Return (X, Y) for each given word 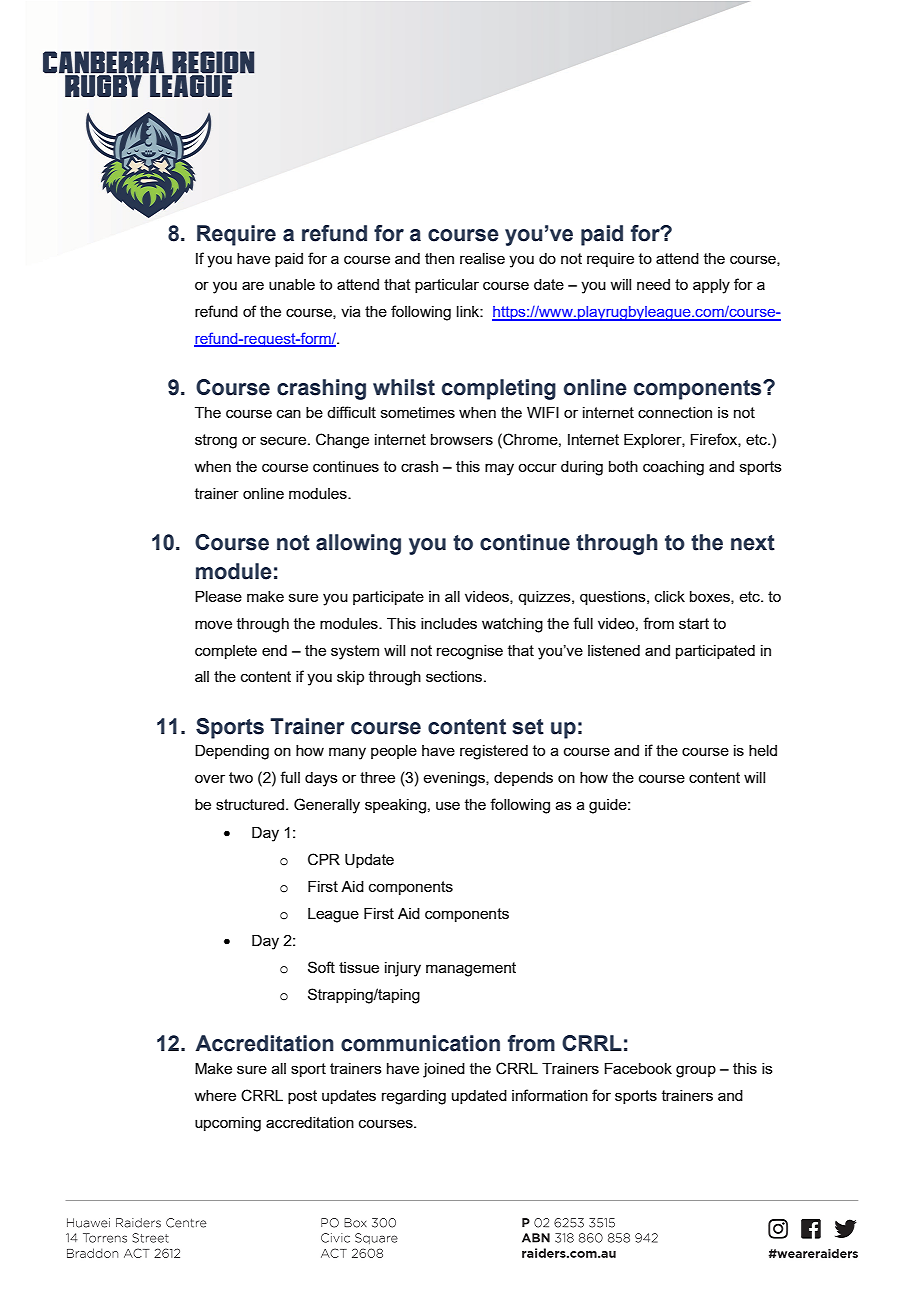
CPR (324, 859)
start (694, 623)
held (763, 750)
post (302, 1097)
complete (226, 652)
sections (455, 676)
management (471, 969)
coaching (673, 468)
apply (711, 286)
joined (444, 1070)
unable (292, 284)
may (499, 469)
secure (284, 440)
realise (482, 258)
